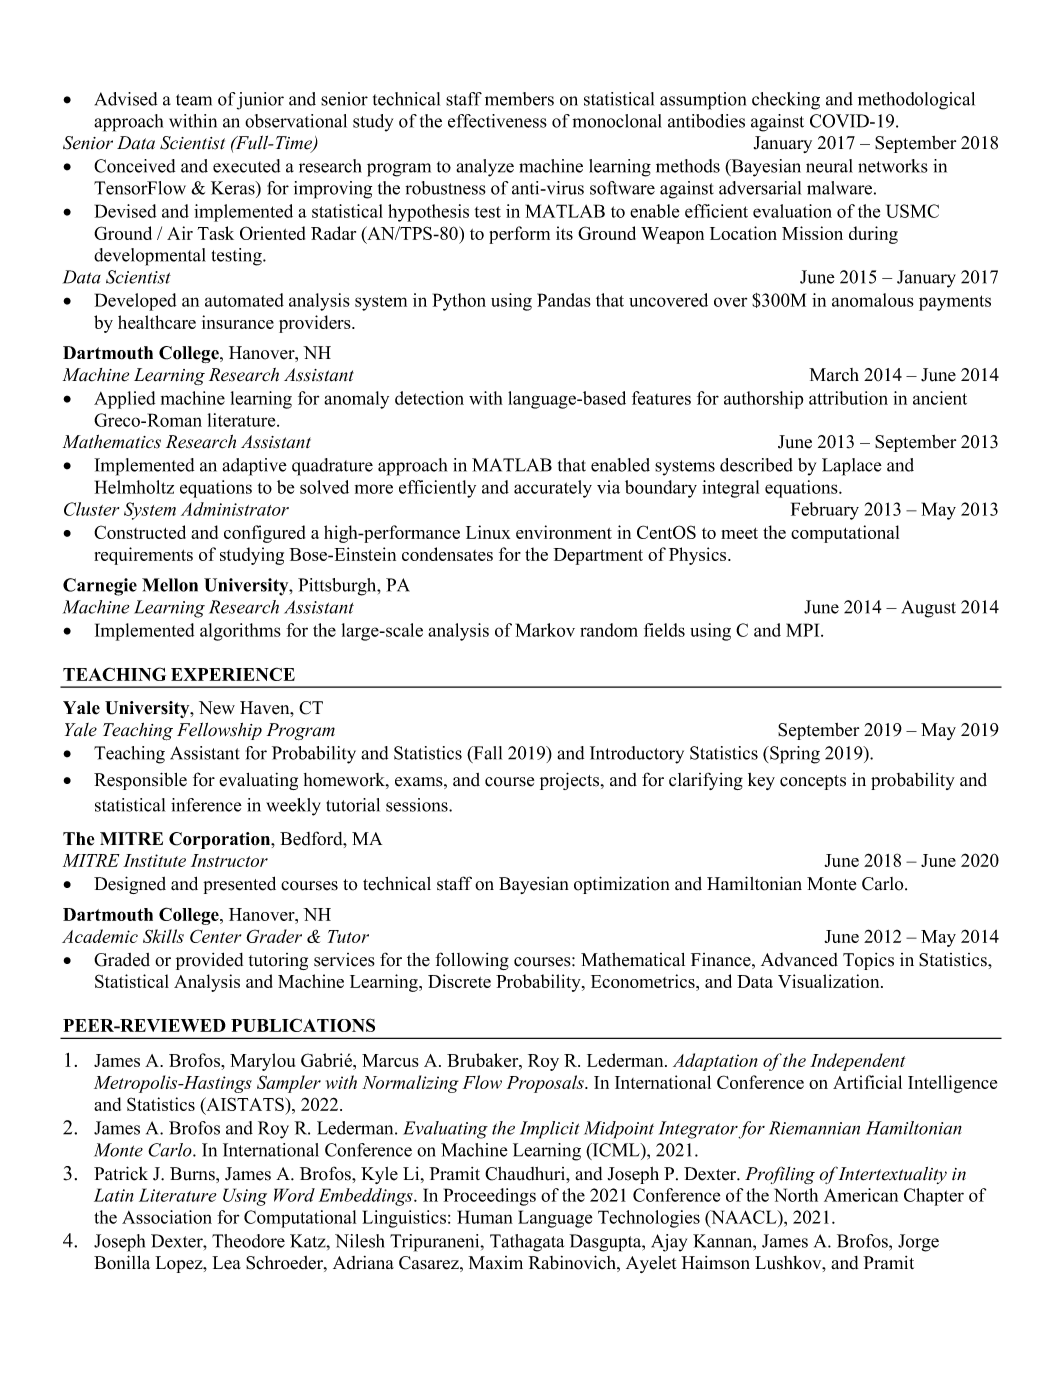 This page has width=1061, height=1373. What do you see at coordinates (167, 1217) in the page?
I see `Association` at bounding box center [167, 1217].
